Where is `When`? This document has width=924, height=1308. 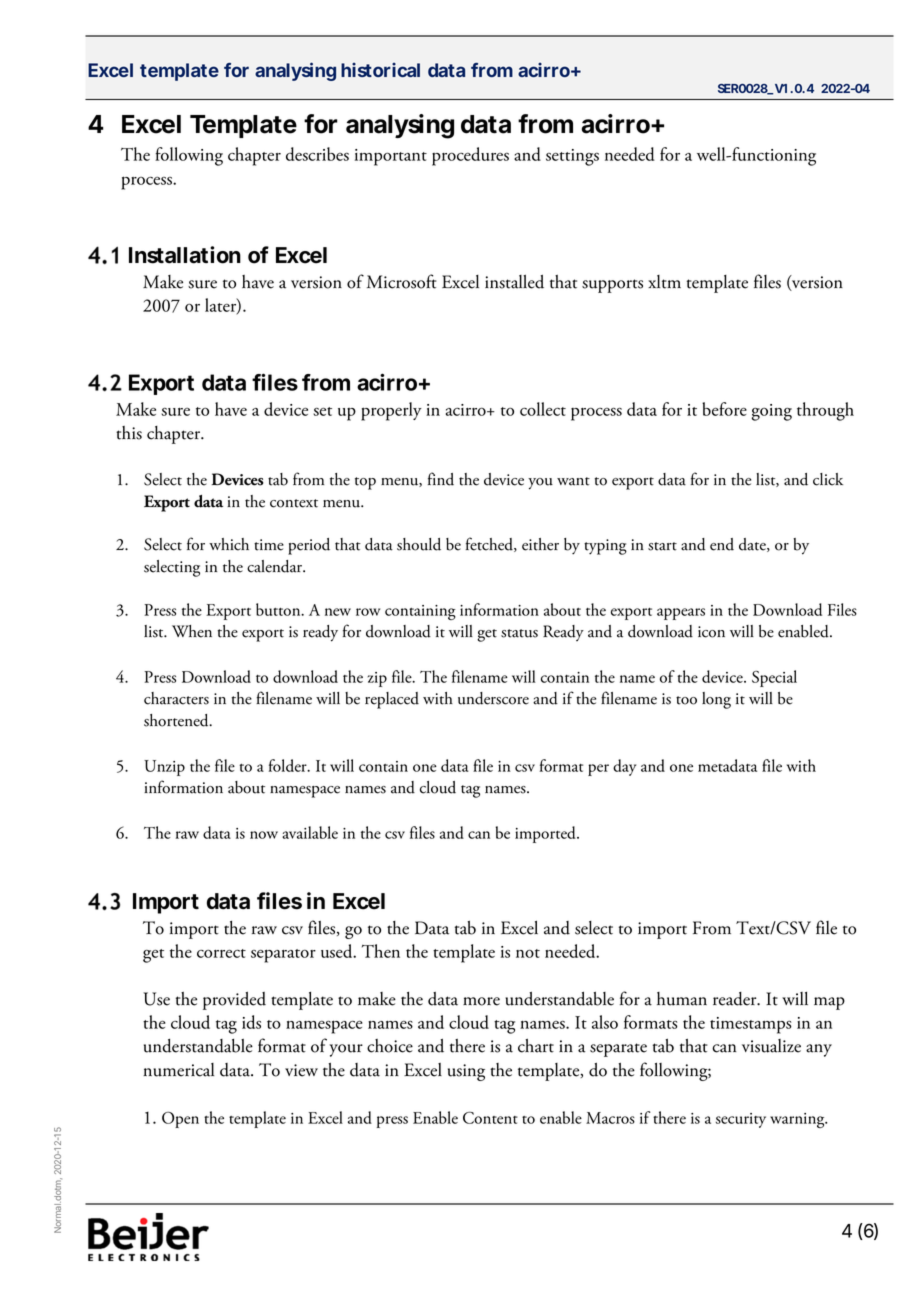
When is located at coordinates (192, 631).
